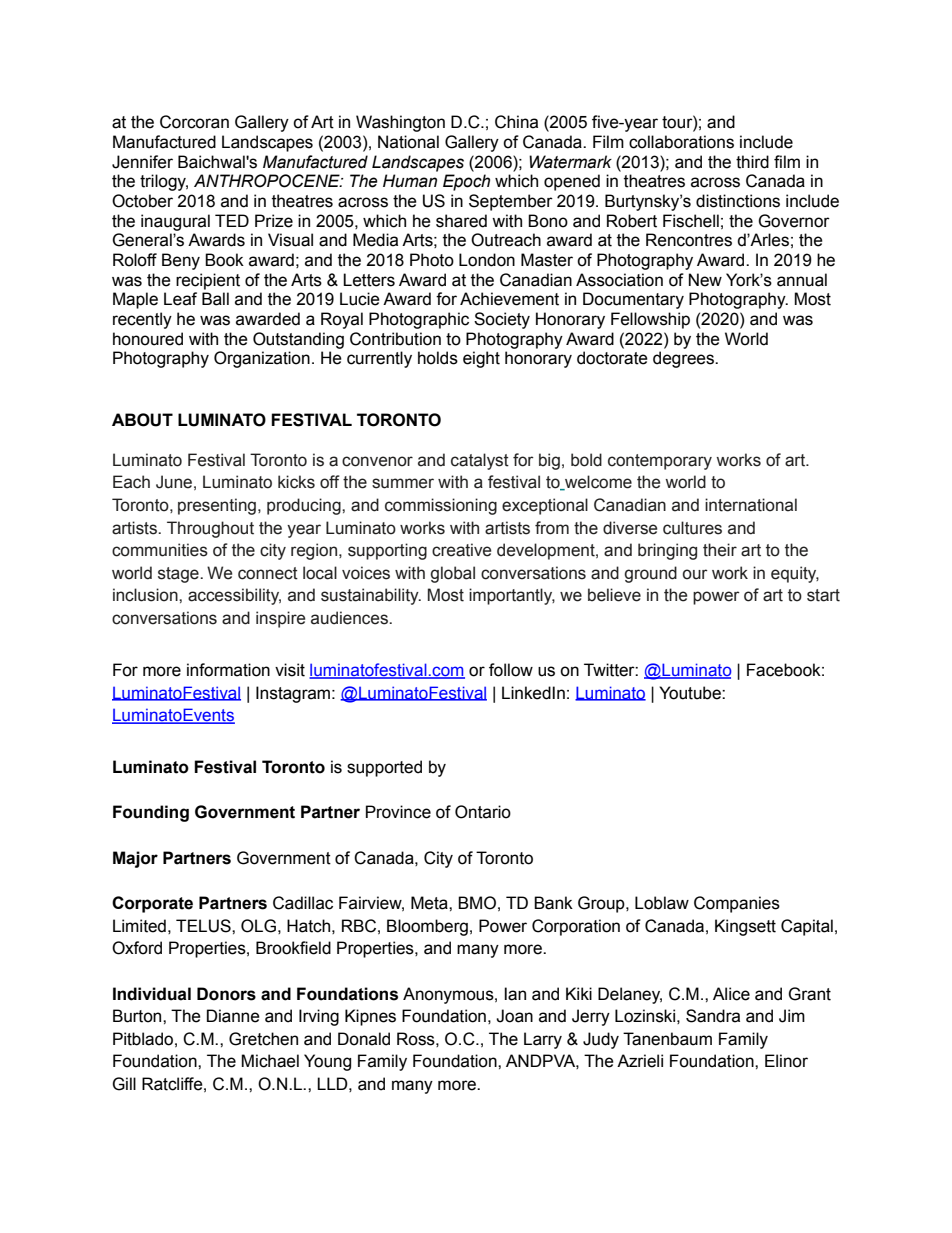 The height and width of the image is (1233, 952). What do you see at coordinates (512, 596) in the image?
I see `importantly` at bounding box center [512, 596].
